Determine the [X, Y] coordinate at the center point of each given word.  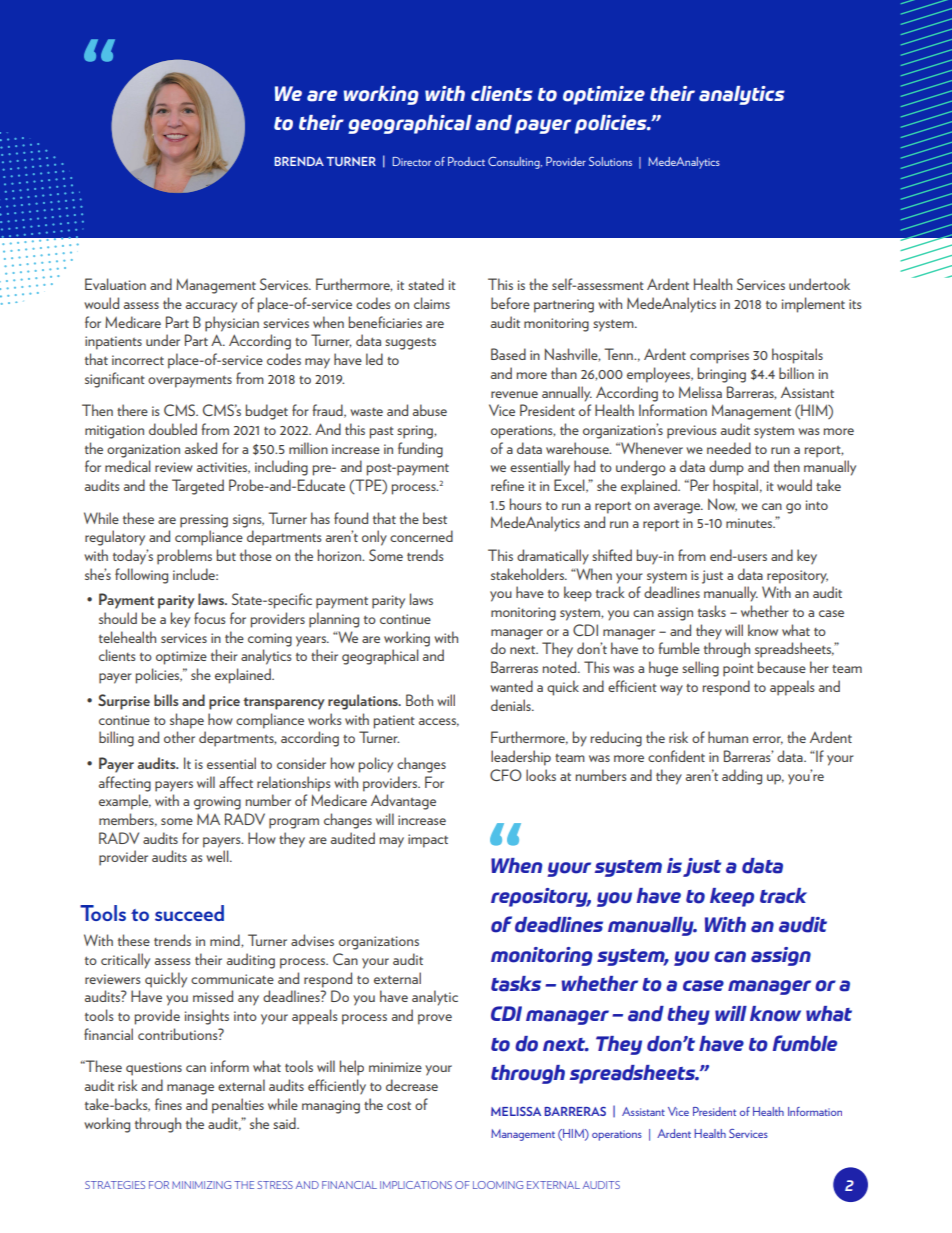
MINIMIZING [201, 1185]
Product [466, 161]
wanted [511, 686]
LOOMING [498, 1185]
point [738, 670]
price [224, 703]
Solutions [610, 161]
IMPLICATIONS [416, 1185]
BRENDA [299, 161]
